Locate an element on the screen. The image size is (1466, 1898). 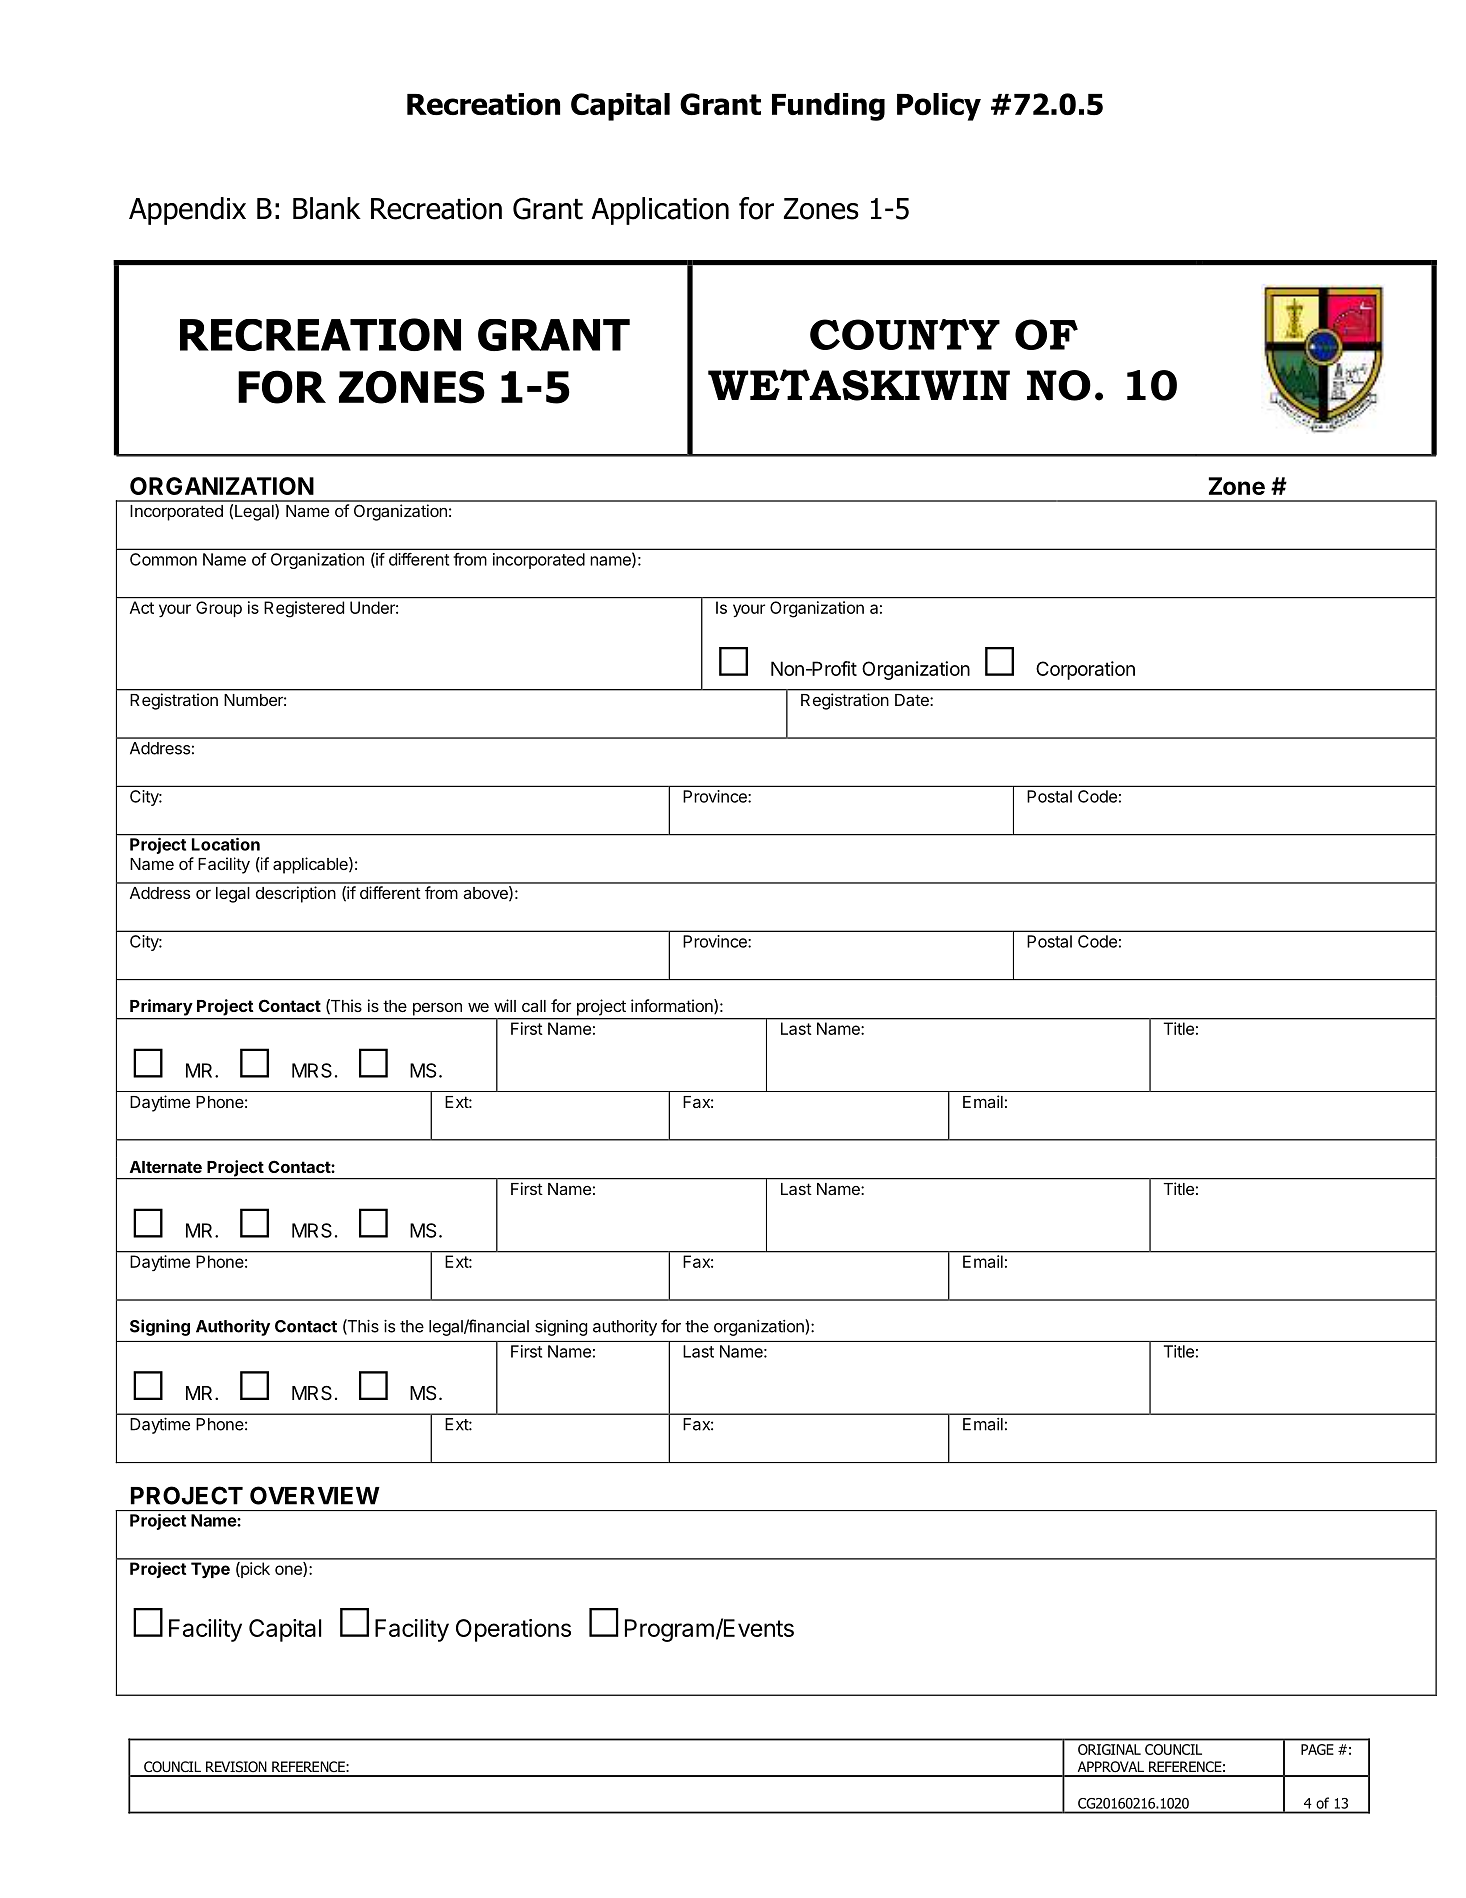
Blank is located at coordinates (327, 208).
